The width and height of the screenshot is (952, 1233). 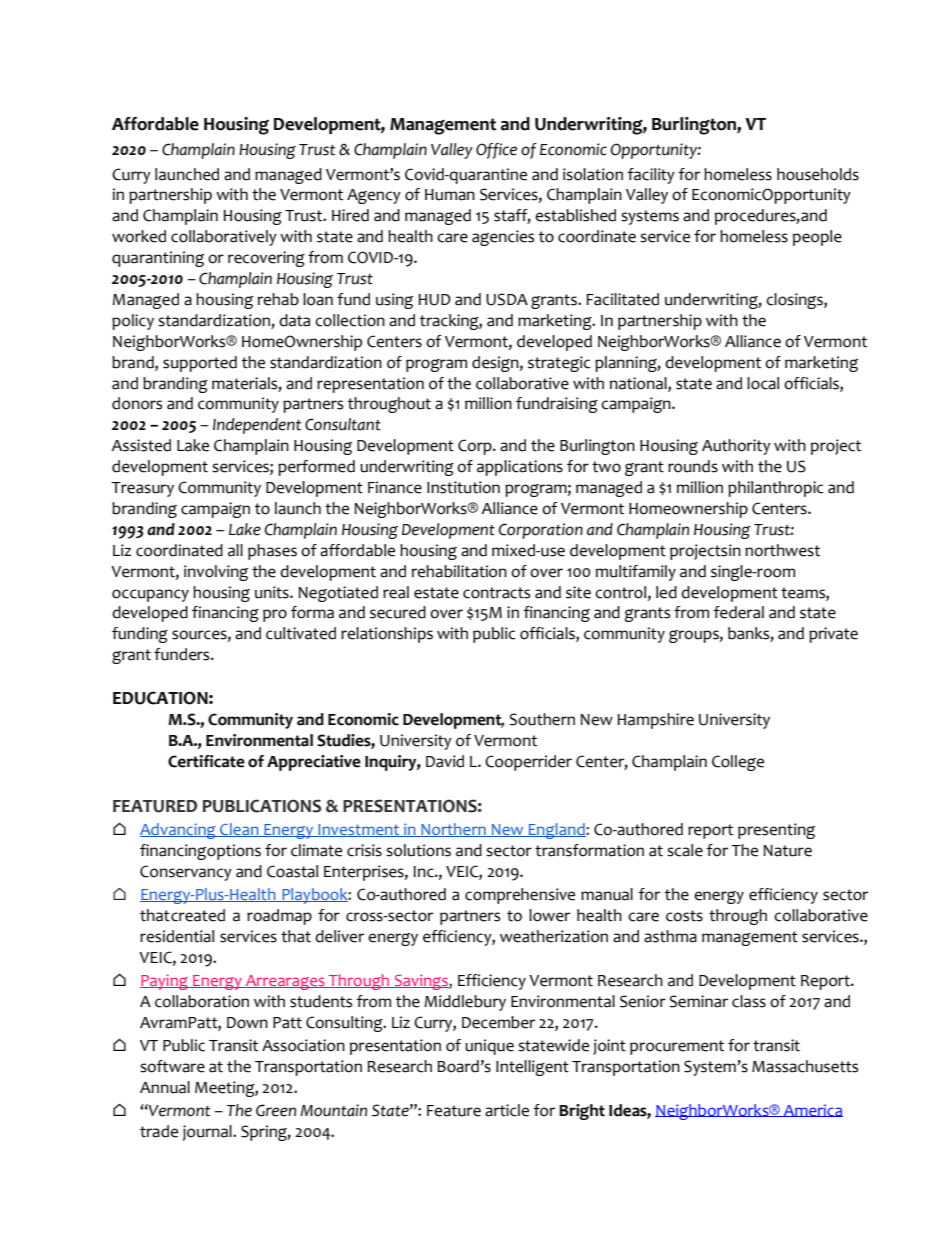 I want to click on Human, so click(x=450, y=195).
